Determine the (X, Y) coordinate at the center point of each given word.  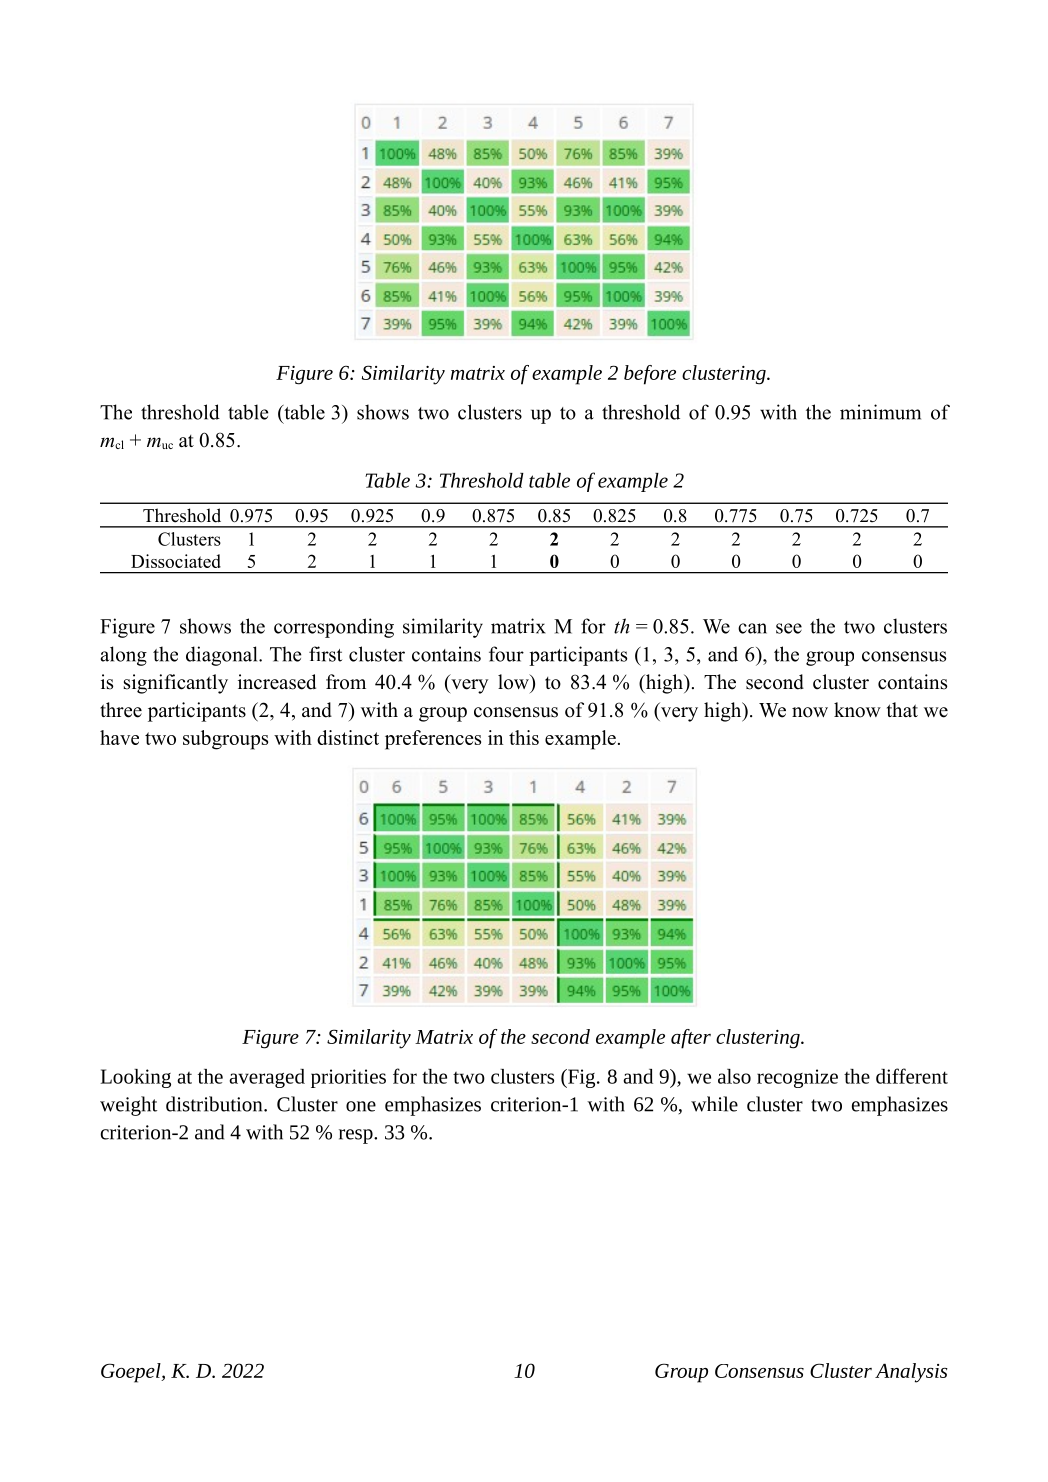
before (650, 375)
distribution (215, 1104)
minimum (880, 412)
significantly (176, 684)
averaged (267, 1078)
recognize (797, 1078)
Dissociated (176, 561)
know (857, 710)
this (524, 737)
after (691, 1039)
